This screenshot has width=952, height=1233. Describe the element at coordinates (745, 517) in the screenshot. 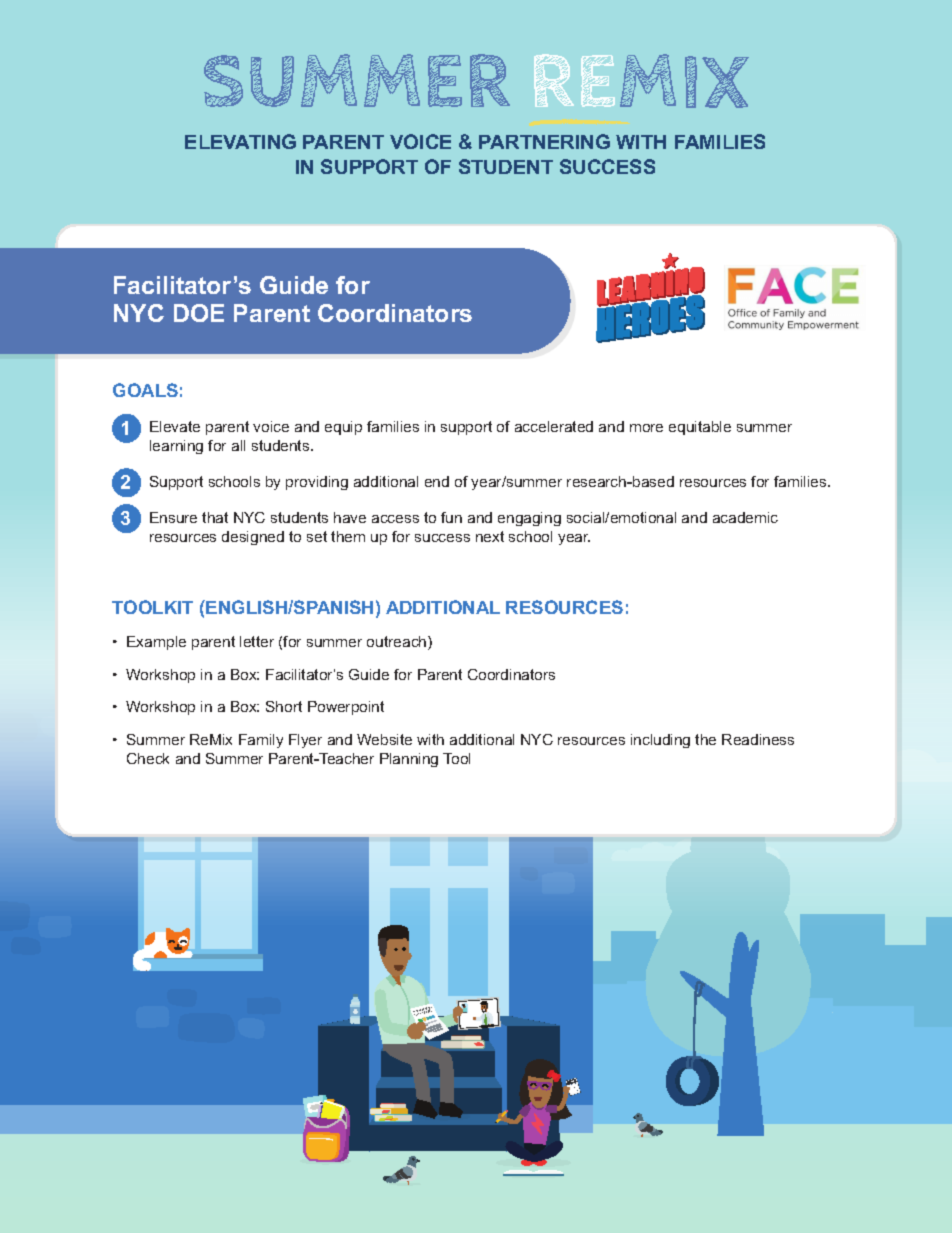

I see `academic` at that location.
